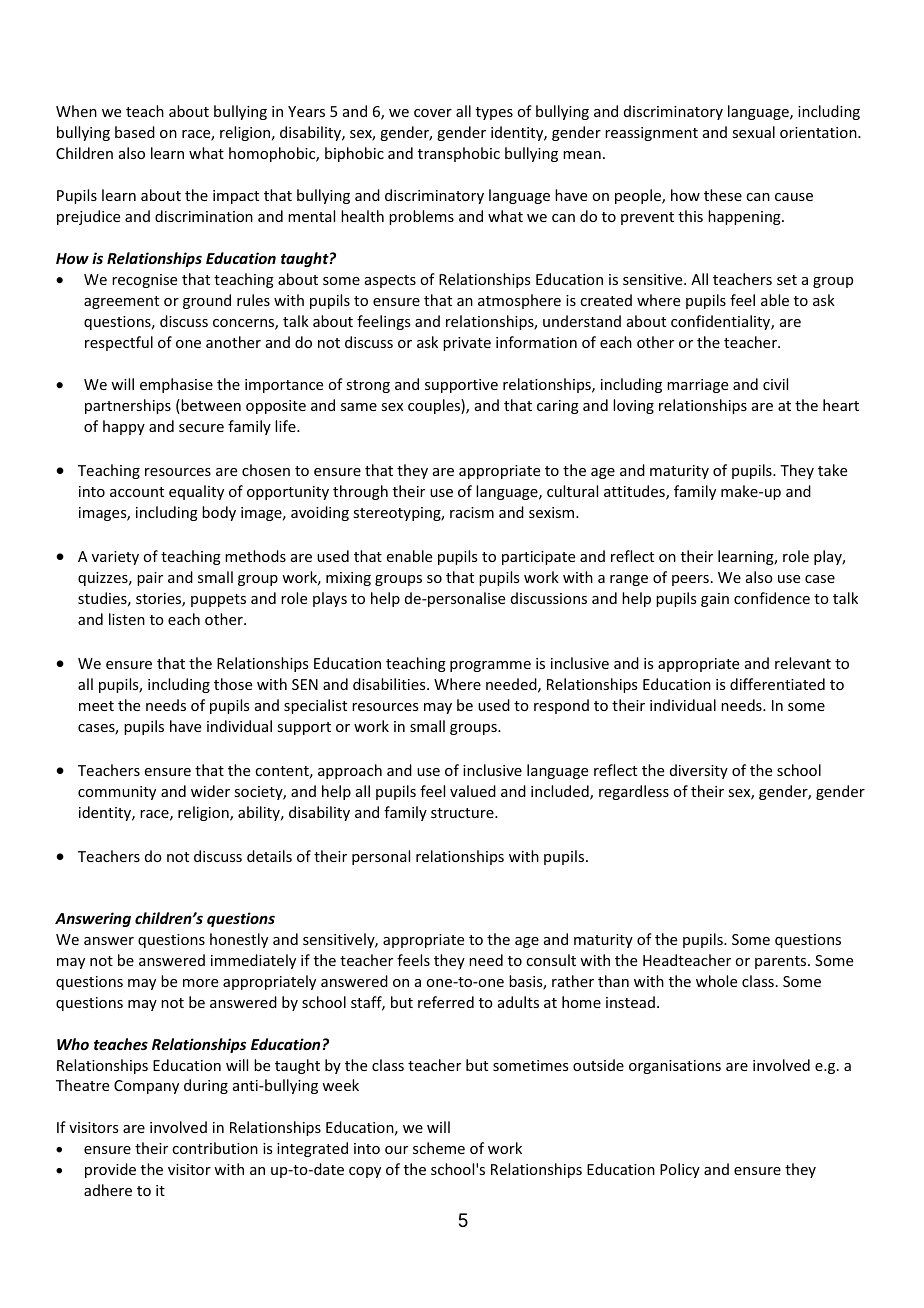  I want to click on Policy, so click(680, 1170).
